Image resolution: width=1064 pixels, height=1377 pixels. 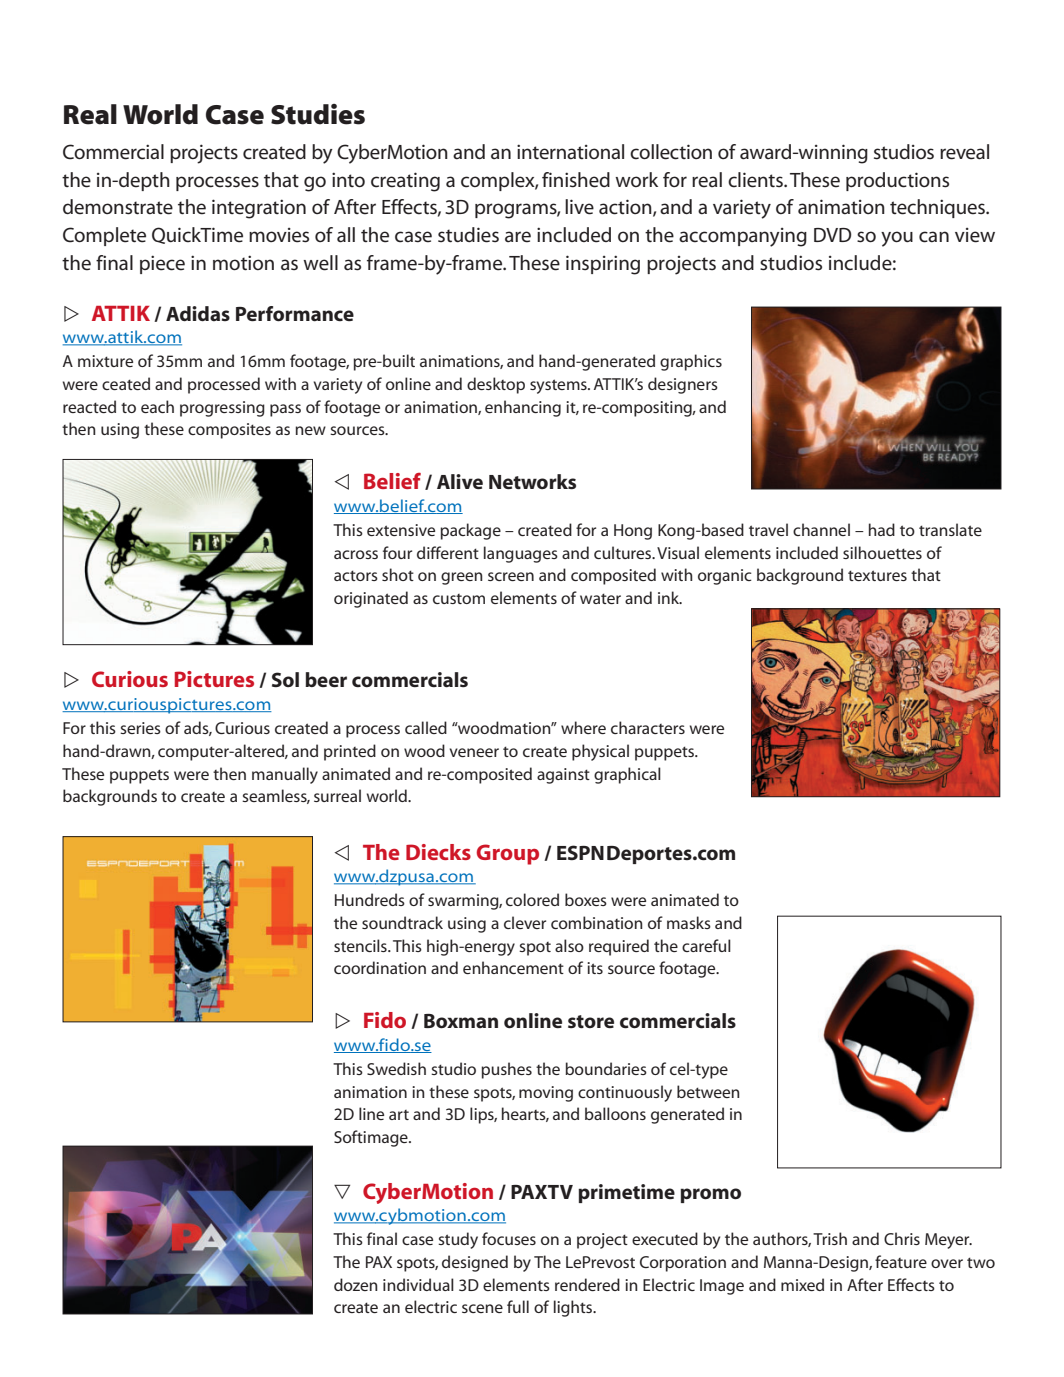 I want to click on textures, so click(x=877, y=575).
